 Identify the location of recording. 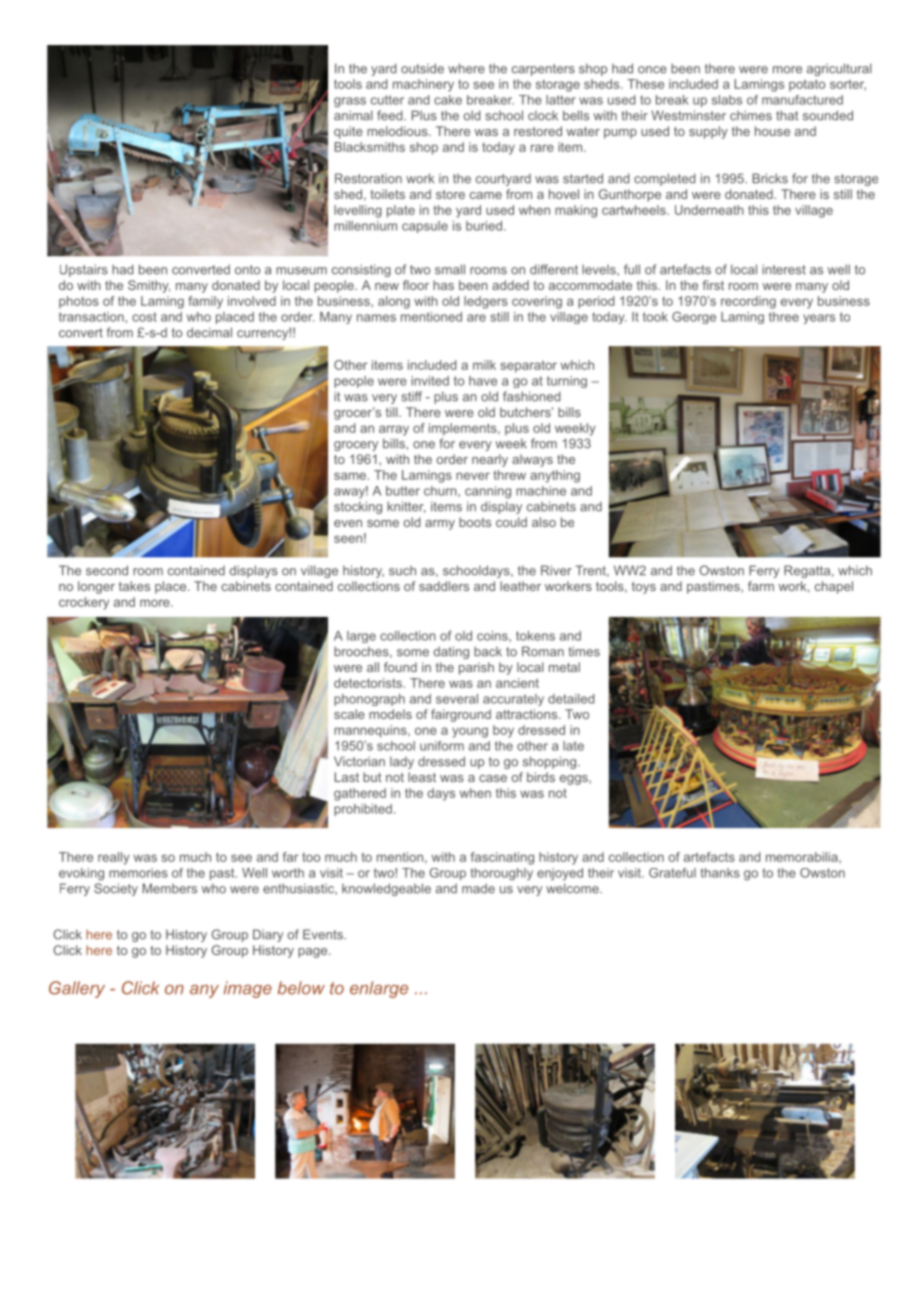
(748, 302).
